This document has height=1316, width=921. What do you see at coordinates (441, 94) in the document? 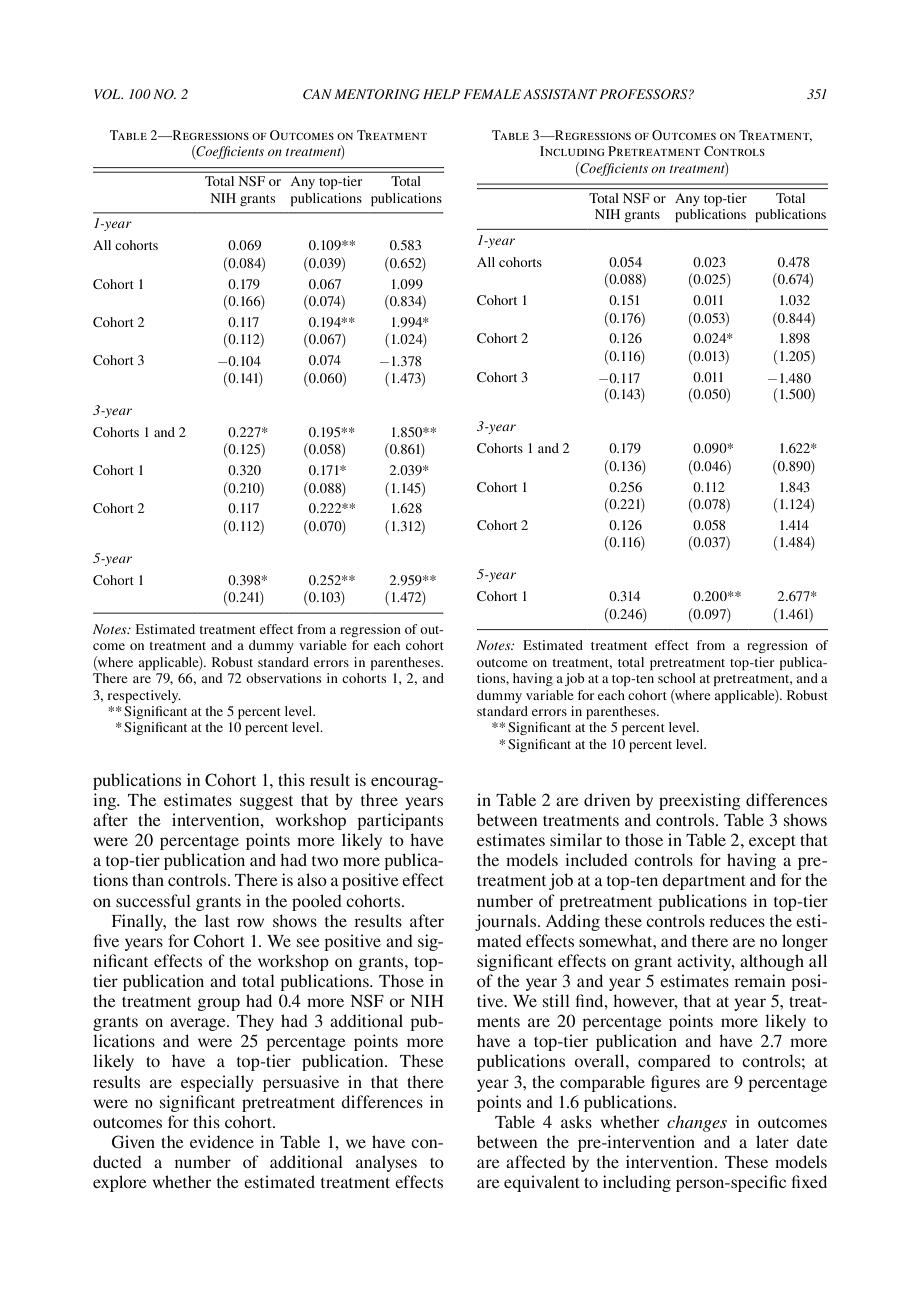
I see `Help` at bounding box center [441, 94].
